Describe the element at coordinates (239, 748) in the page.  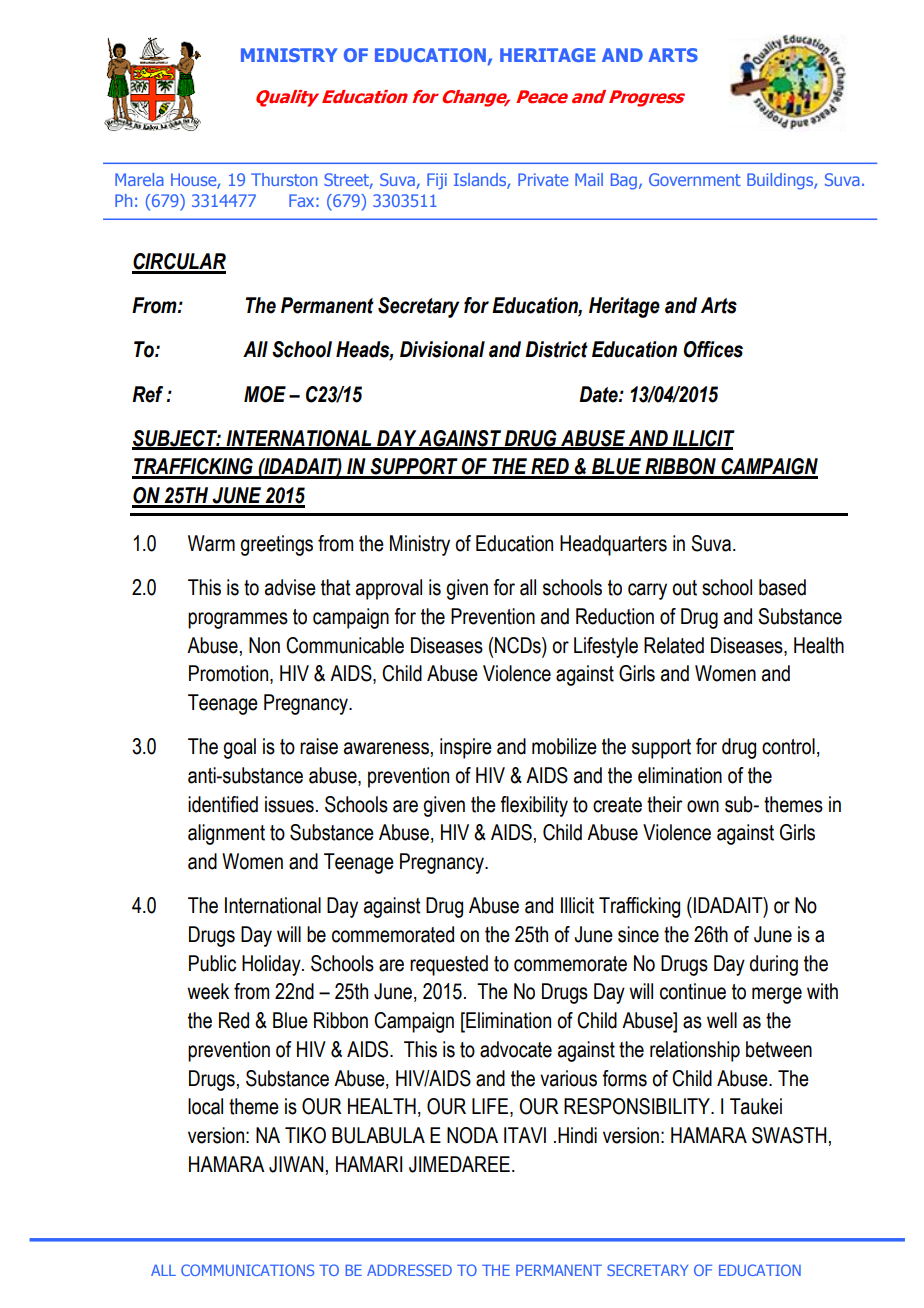
I see `goal` at that location.
